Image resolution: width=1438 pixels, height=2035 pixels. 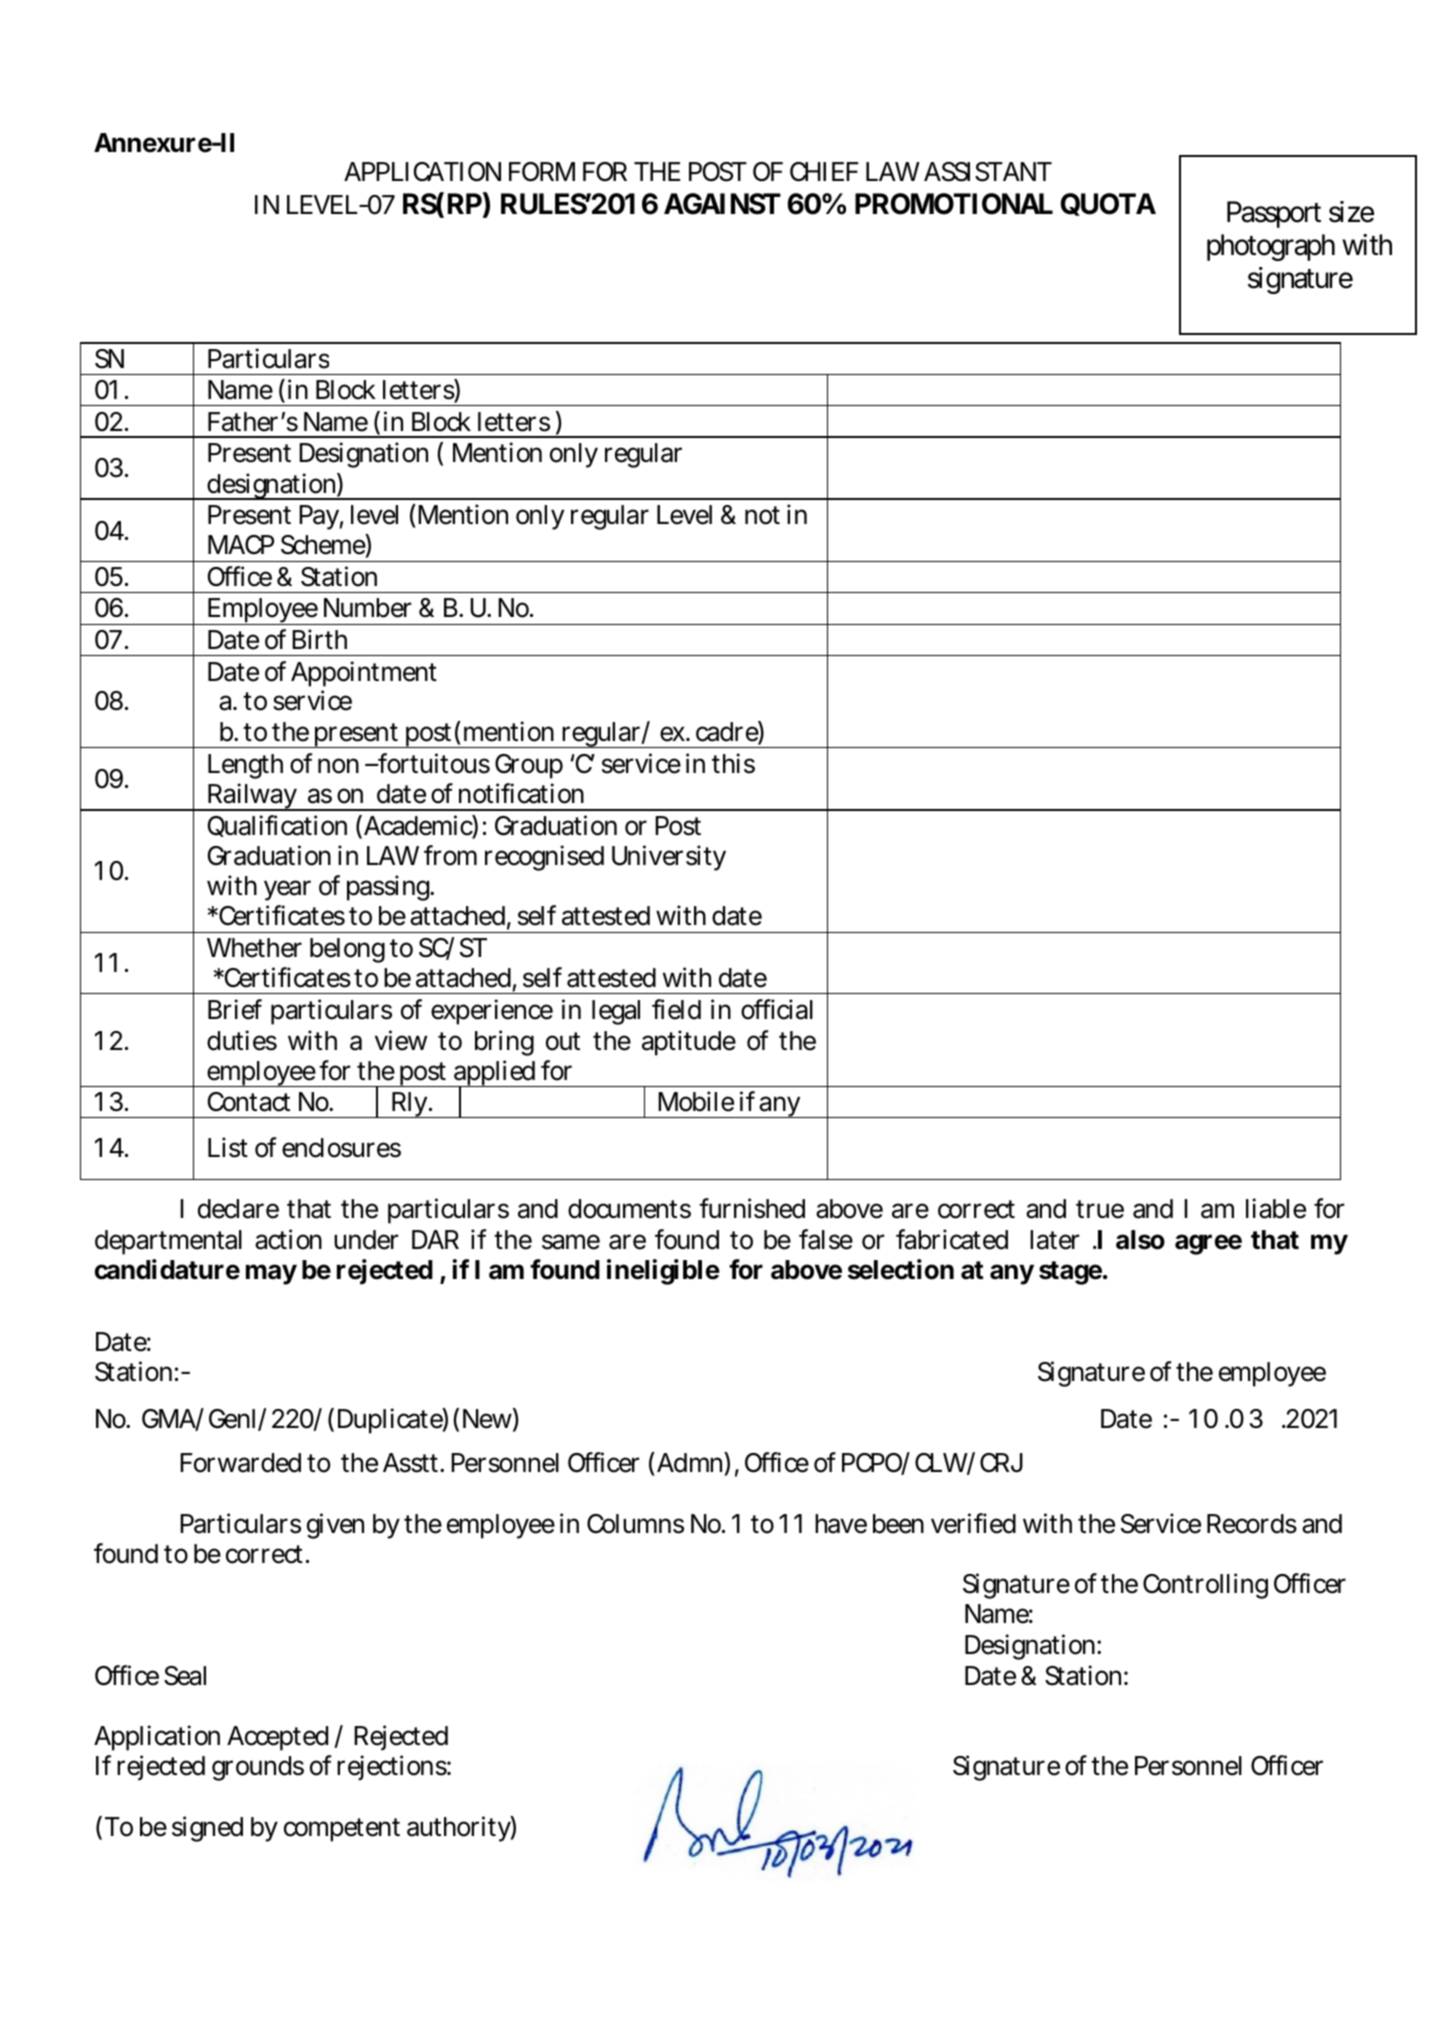 I want to click on CHIEF, so click(x=824, y=172).
